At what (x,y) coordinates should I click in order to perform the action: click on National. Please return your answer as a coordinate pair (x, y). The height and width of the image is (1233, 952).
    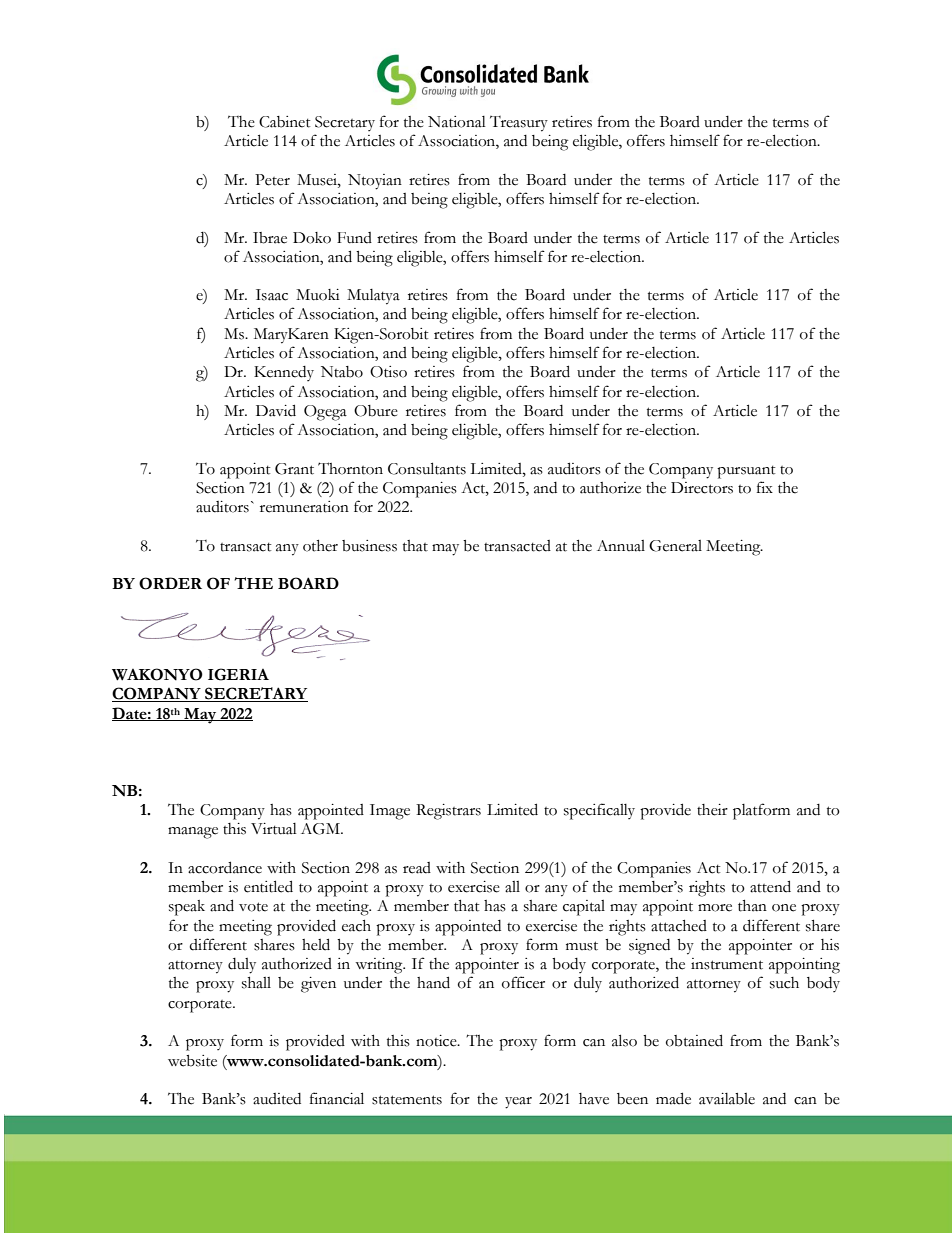
    Looking at the image, I should click on (457, 122).
